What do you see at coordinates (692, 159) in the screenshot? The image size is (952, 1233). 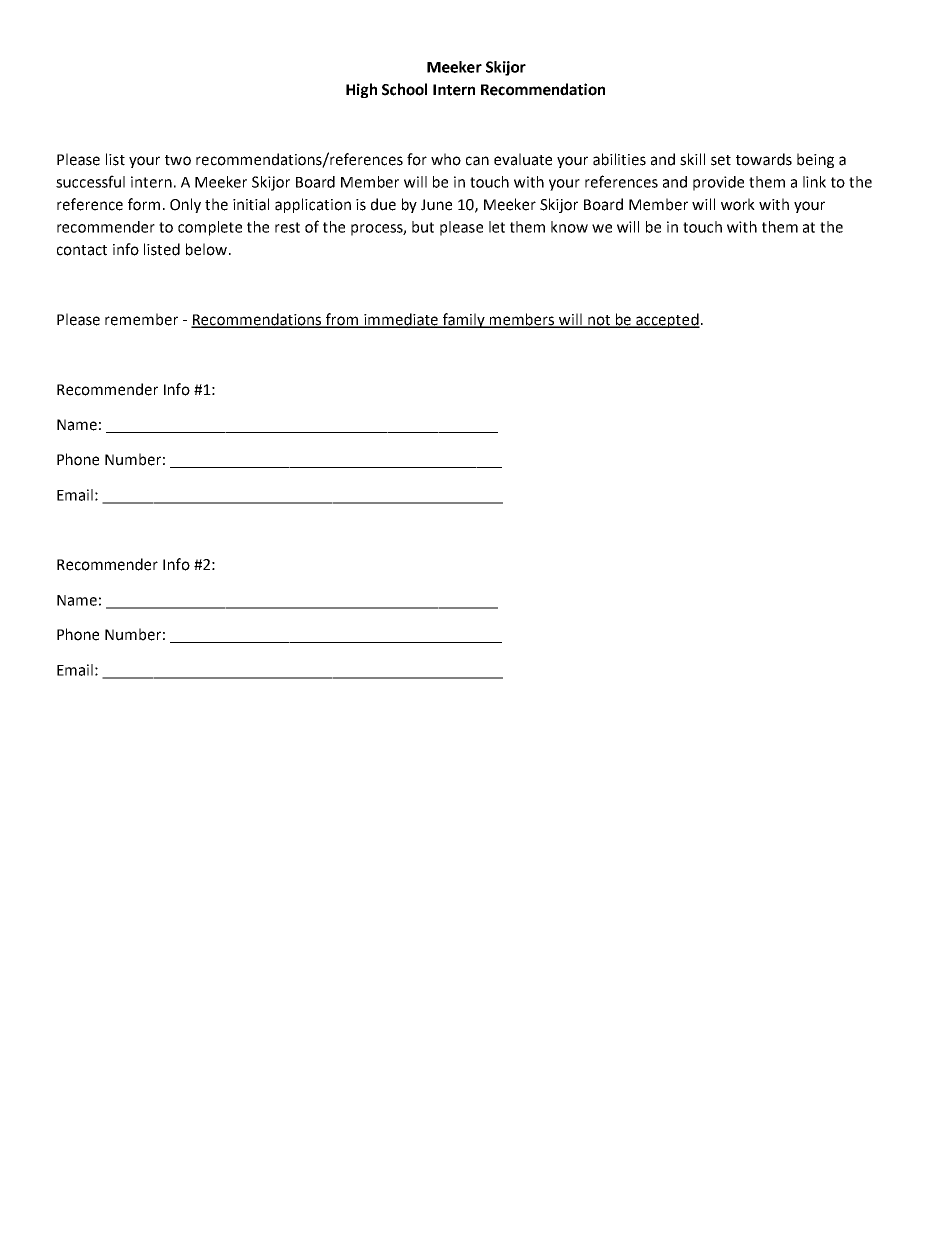 I see `skill` at bounding box center [692, 159].
